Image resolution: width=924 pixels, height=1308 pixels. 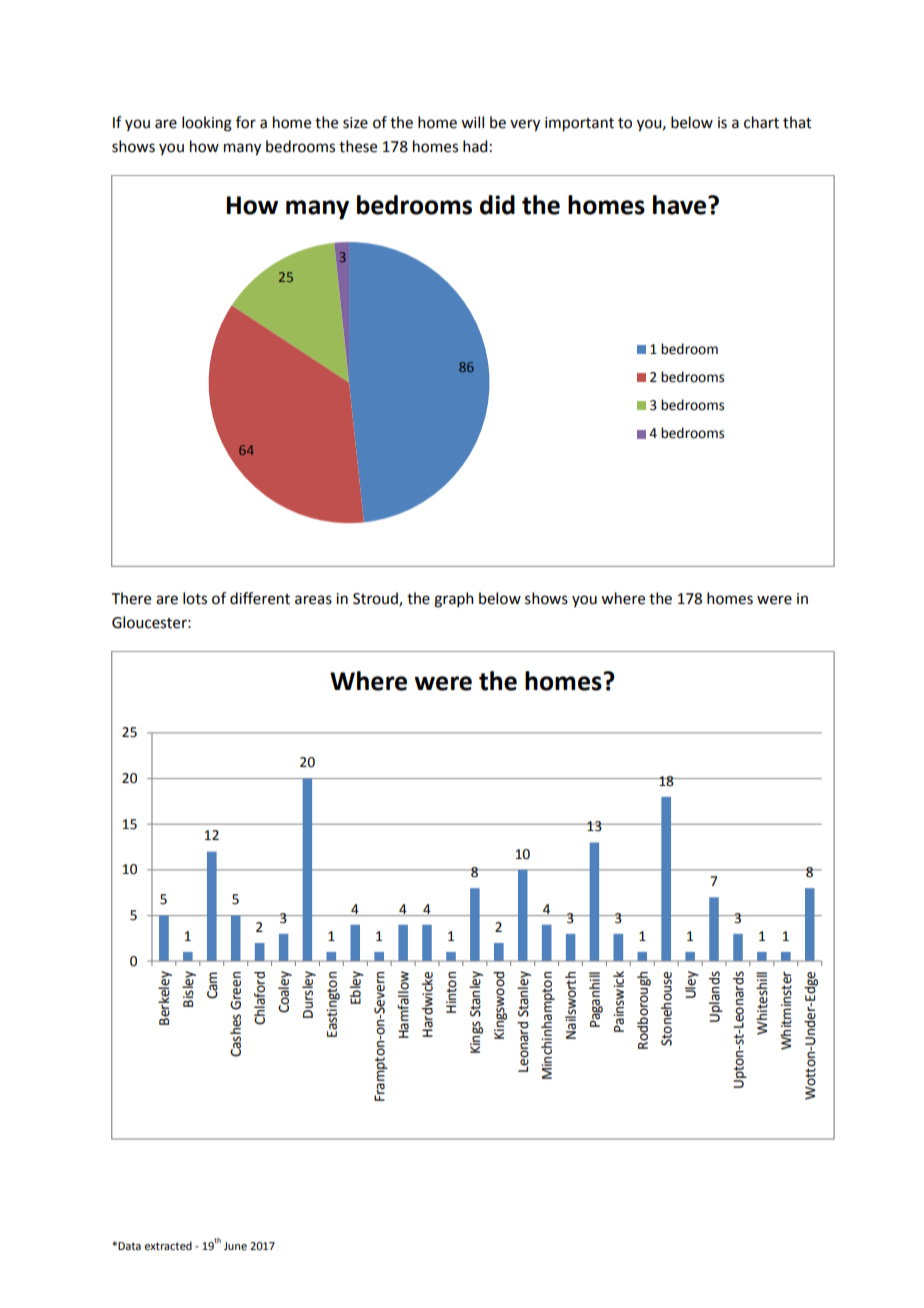 I want to click on Data, so click(x=129, y=1246).
